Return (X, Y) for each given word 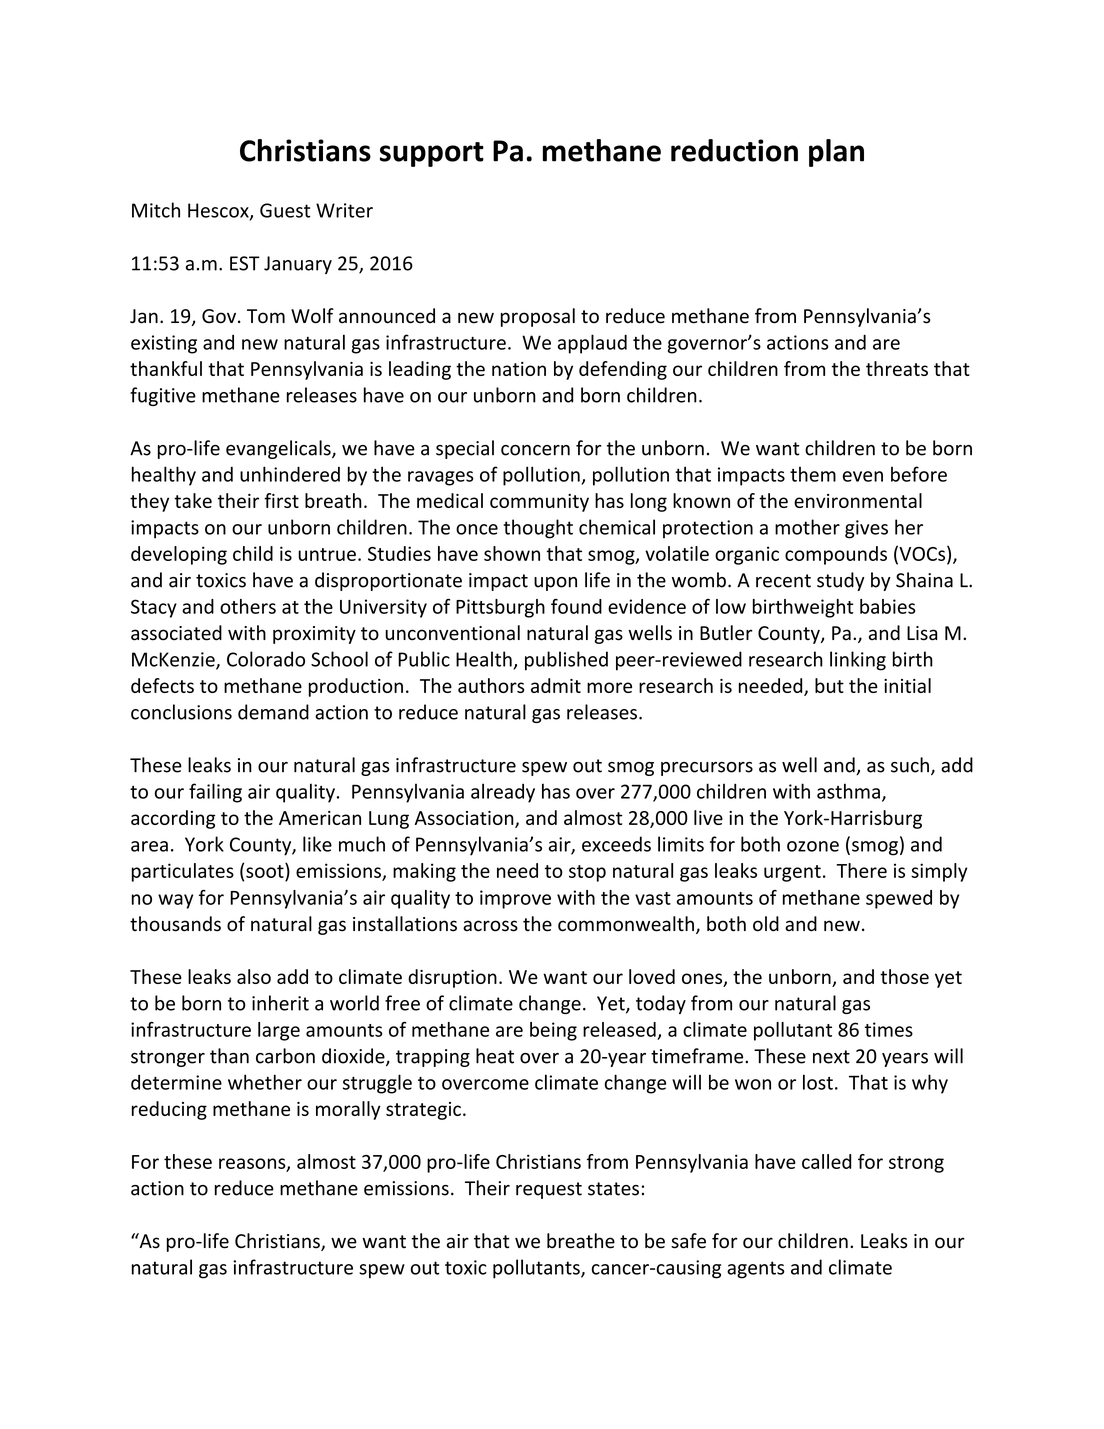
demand (273, 712)
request (549, 1190)
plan (836, 153)
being (553, 1031)
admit (556, 685)
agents (756, 1270)
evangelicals (279, 449)
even (863, 476)
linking (858, 661)
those (904, 976)
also (254, 976)
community (539, 503)
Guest (285, 210)
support (432, 154)
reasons (253, 1164)
